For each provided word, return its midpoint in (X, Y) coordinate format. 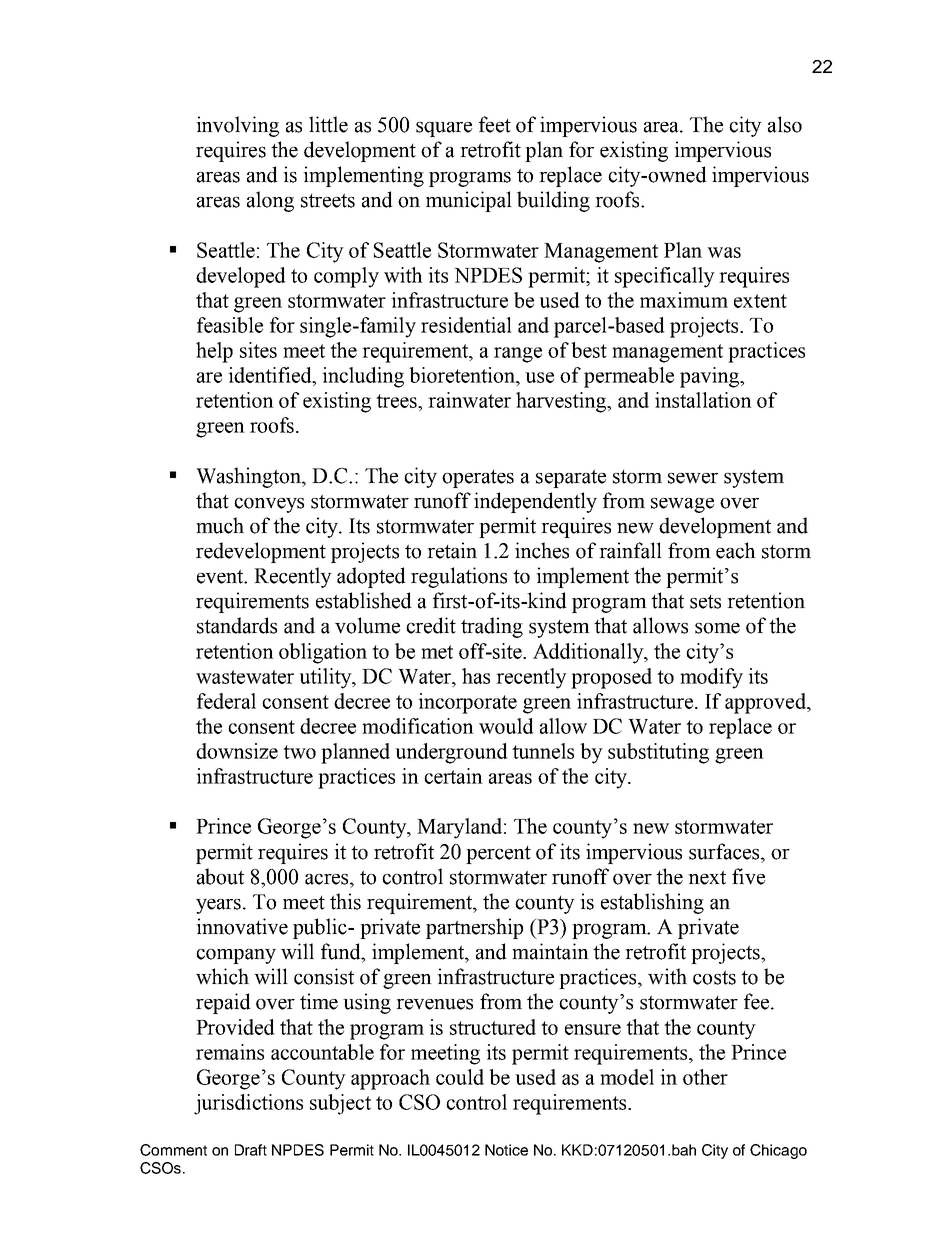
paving (710, 377)
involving (237, 126)
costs (714, 977)
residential (466, 325)
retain (452, 550)
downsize (237, 751)
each (736, 550)
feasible (230, 325)
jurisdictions (248, 1104)
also (785, 124)
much (220, 525)
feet (495, 124)
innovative (242, 926)
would (506, 726)
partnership (474, 928)
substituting (658, 753)
